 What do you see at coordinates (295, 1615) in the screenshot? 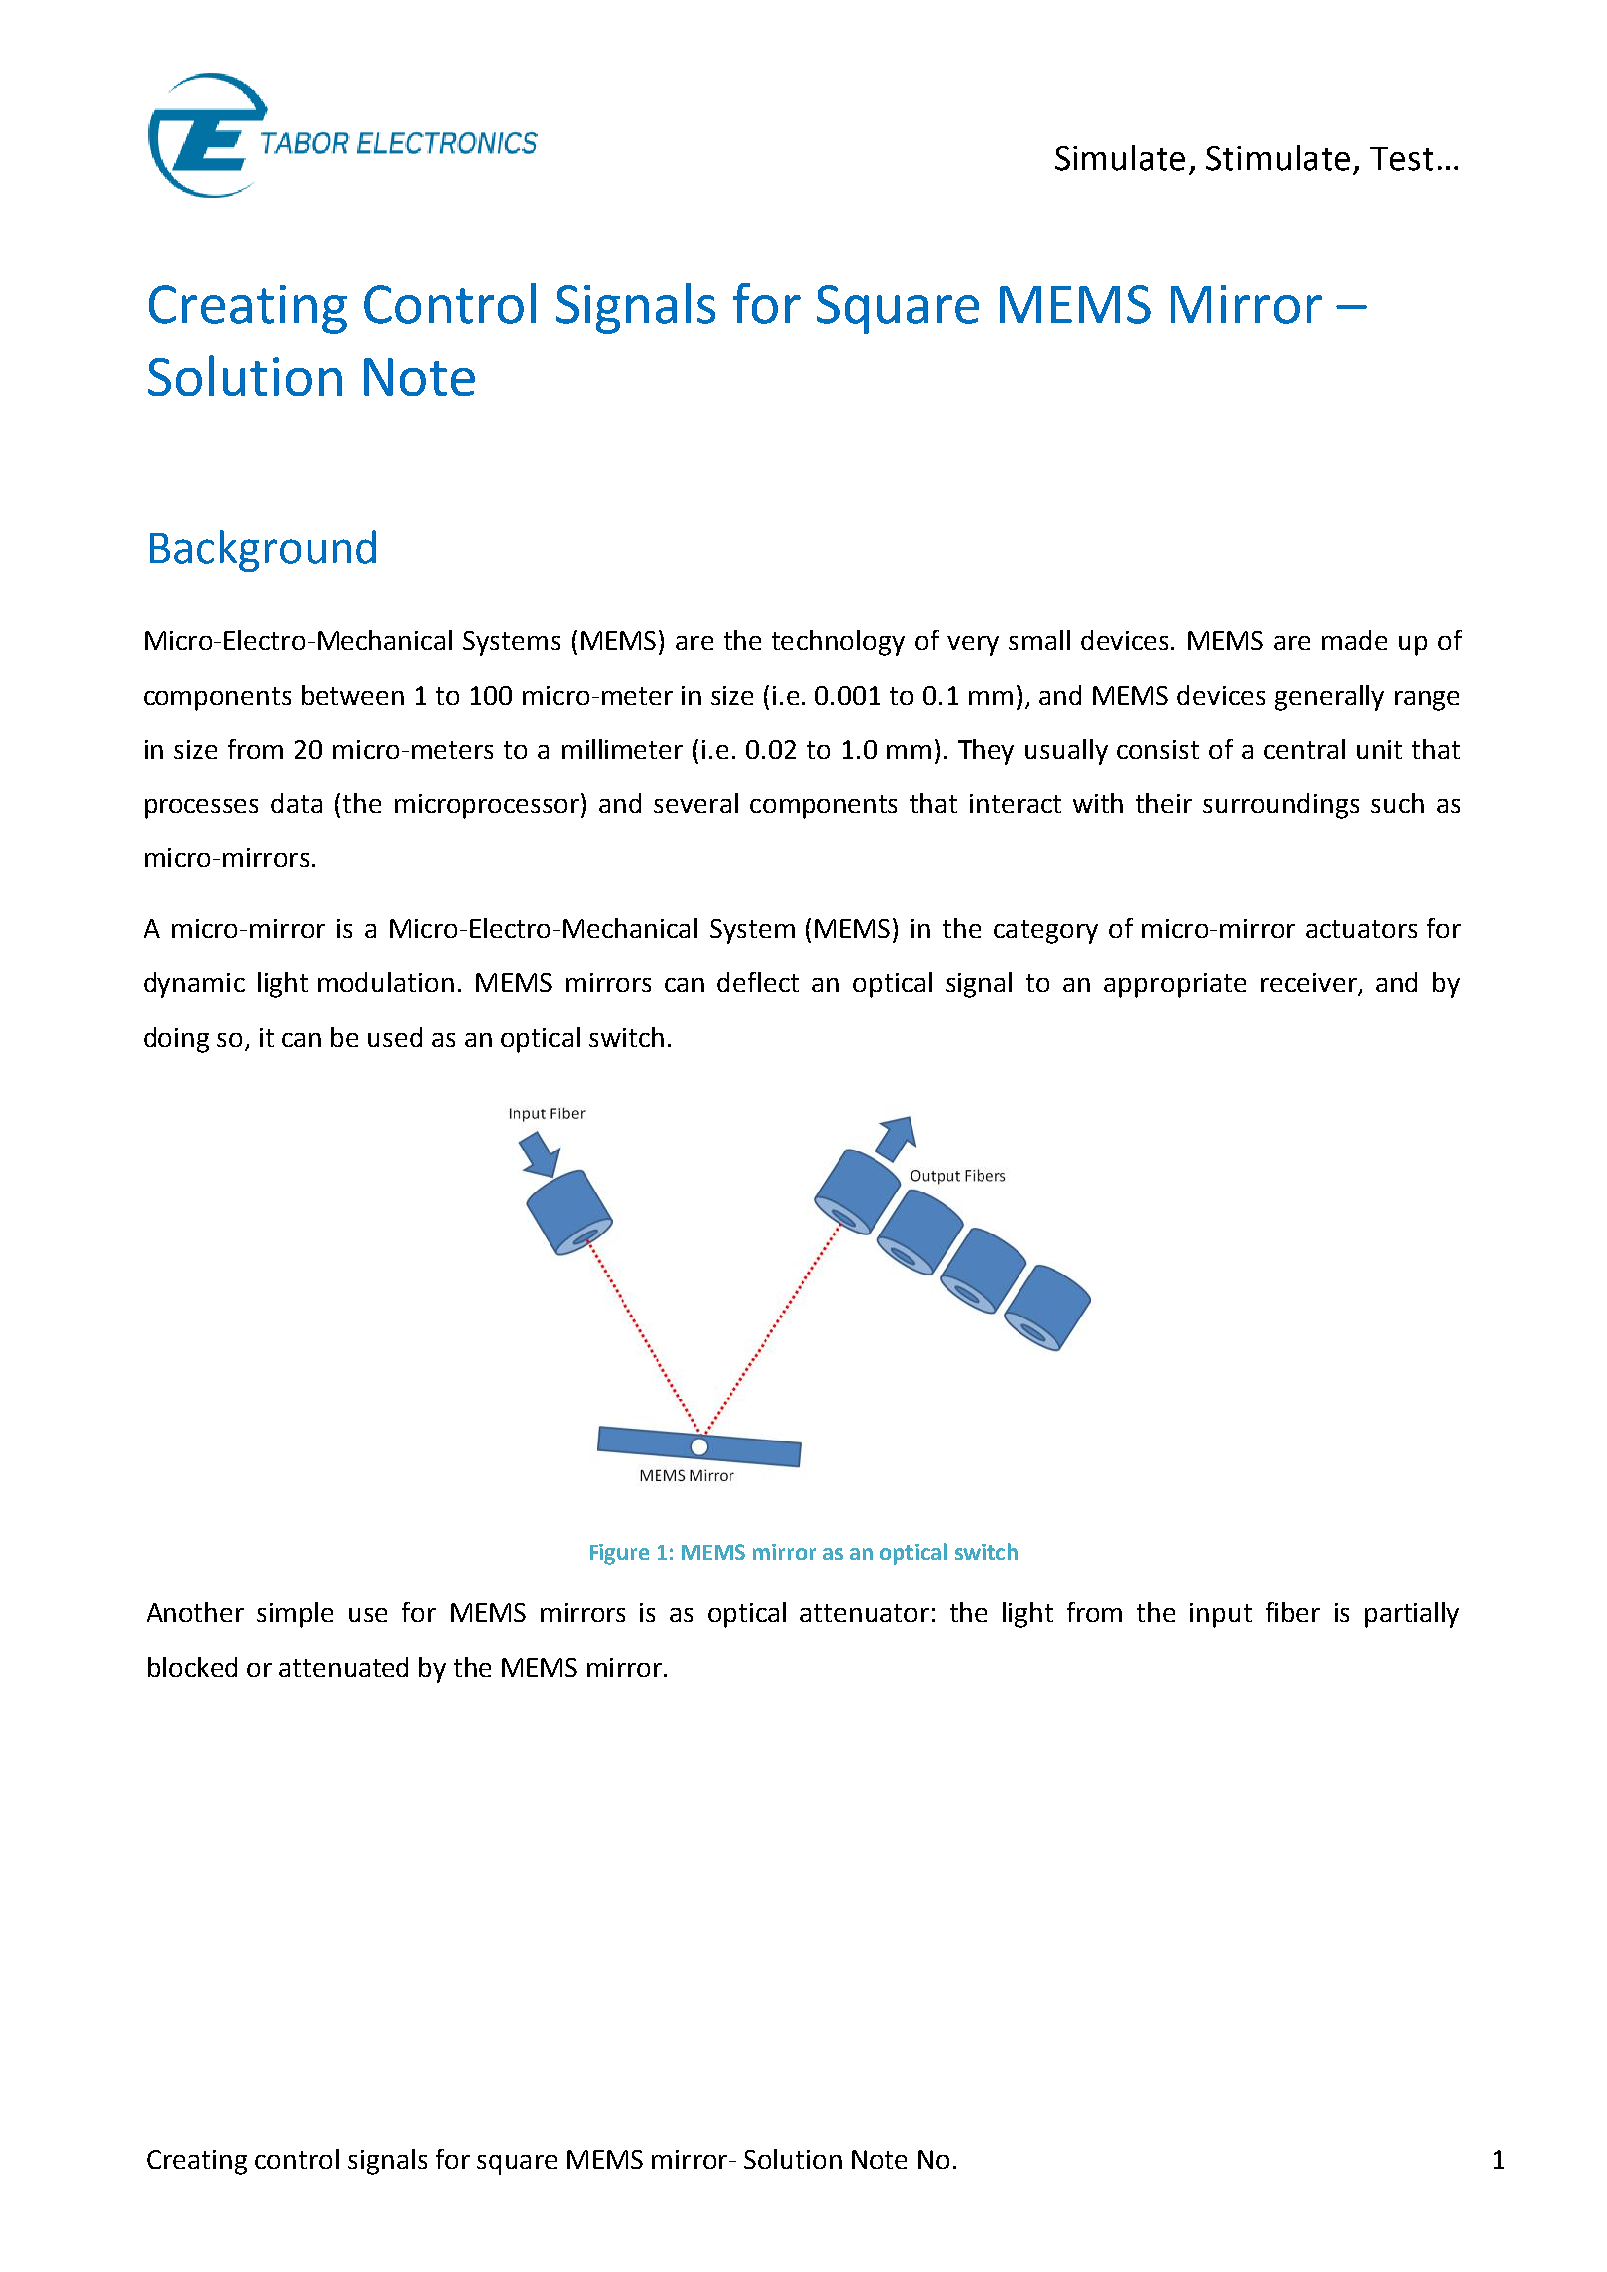
I see `simple` at bounding box center [295, 1615].
